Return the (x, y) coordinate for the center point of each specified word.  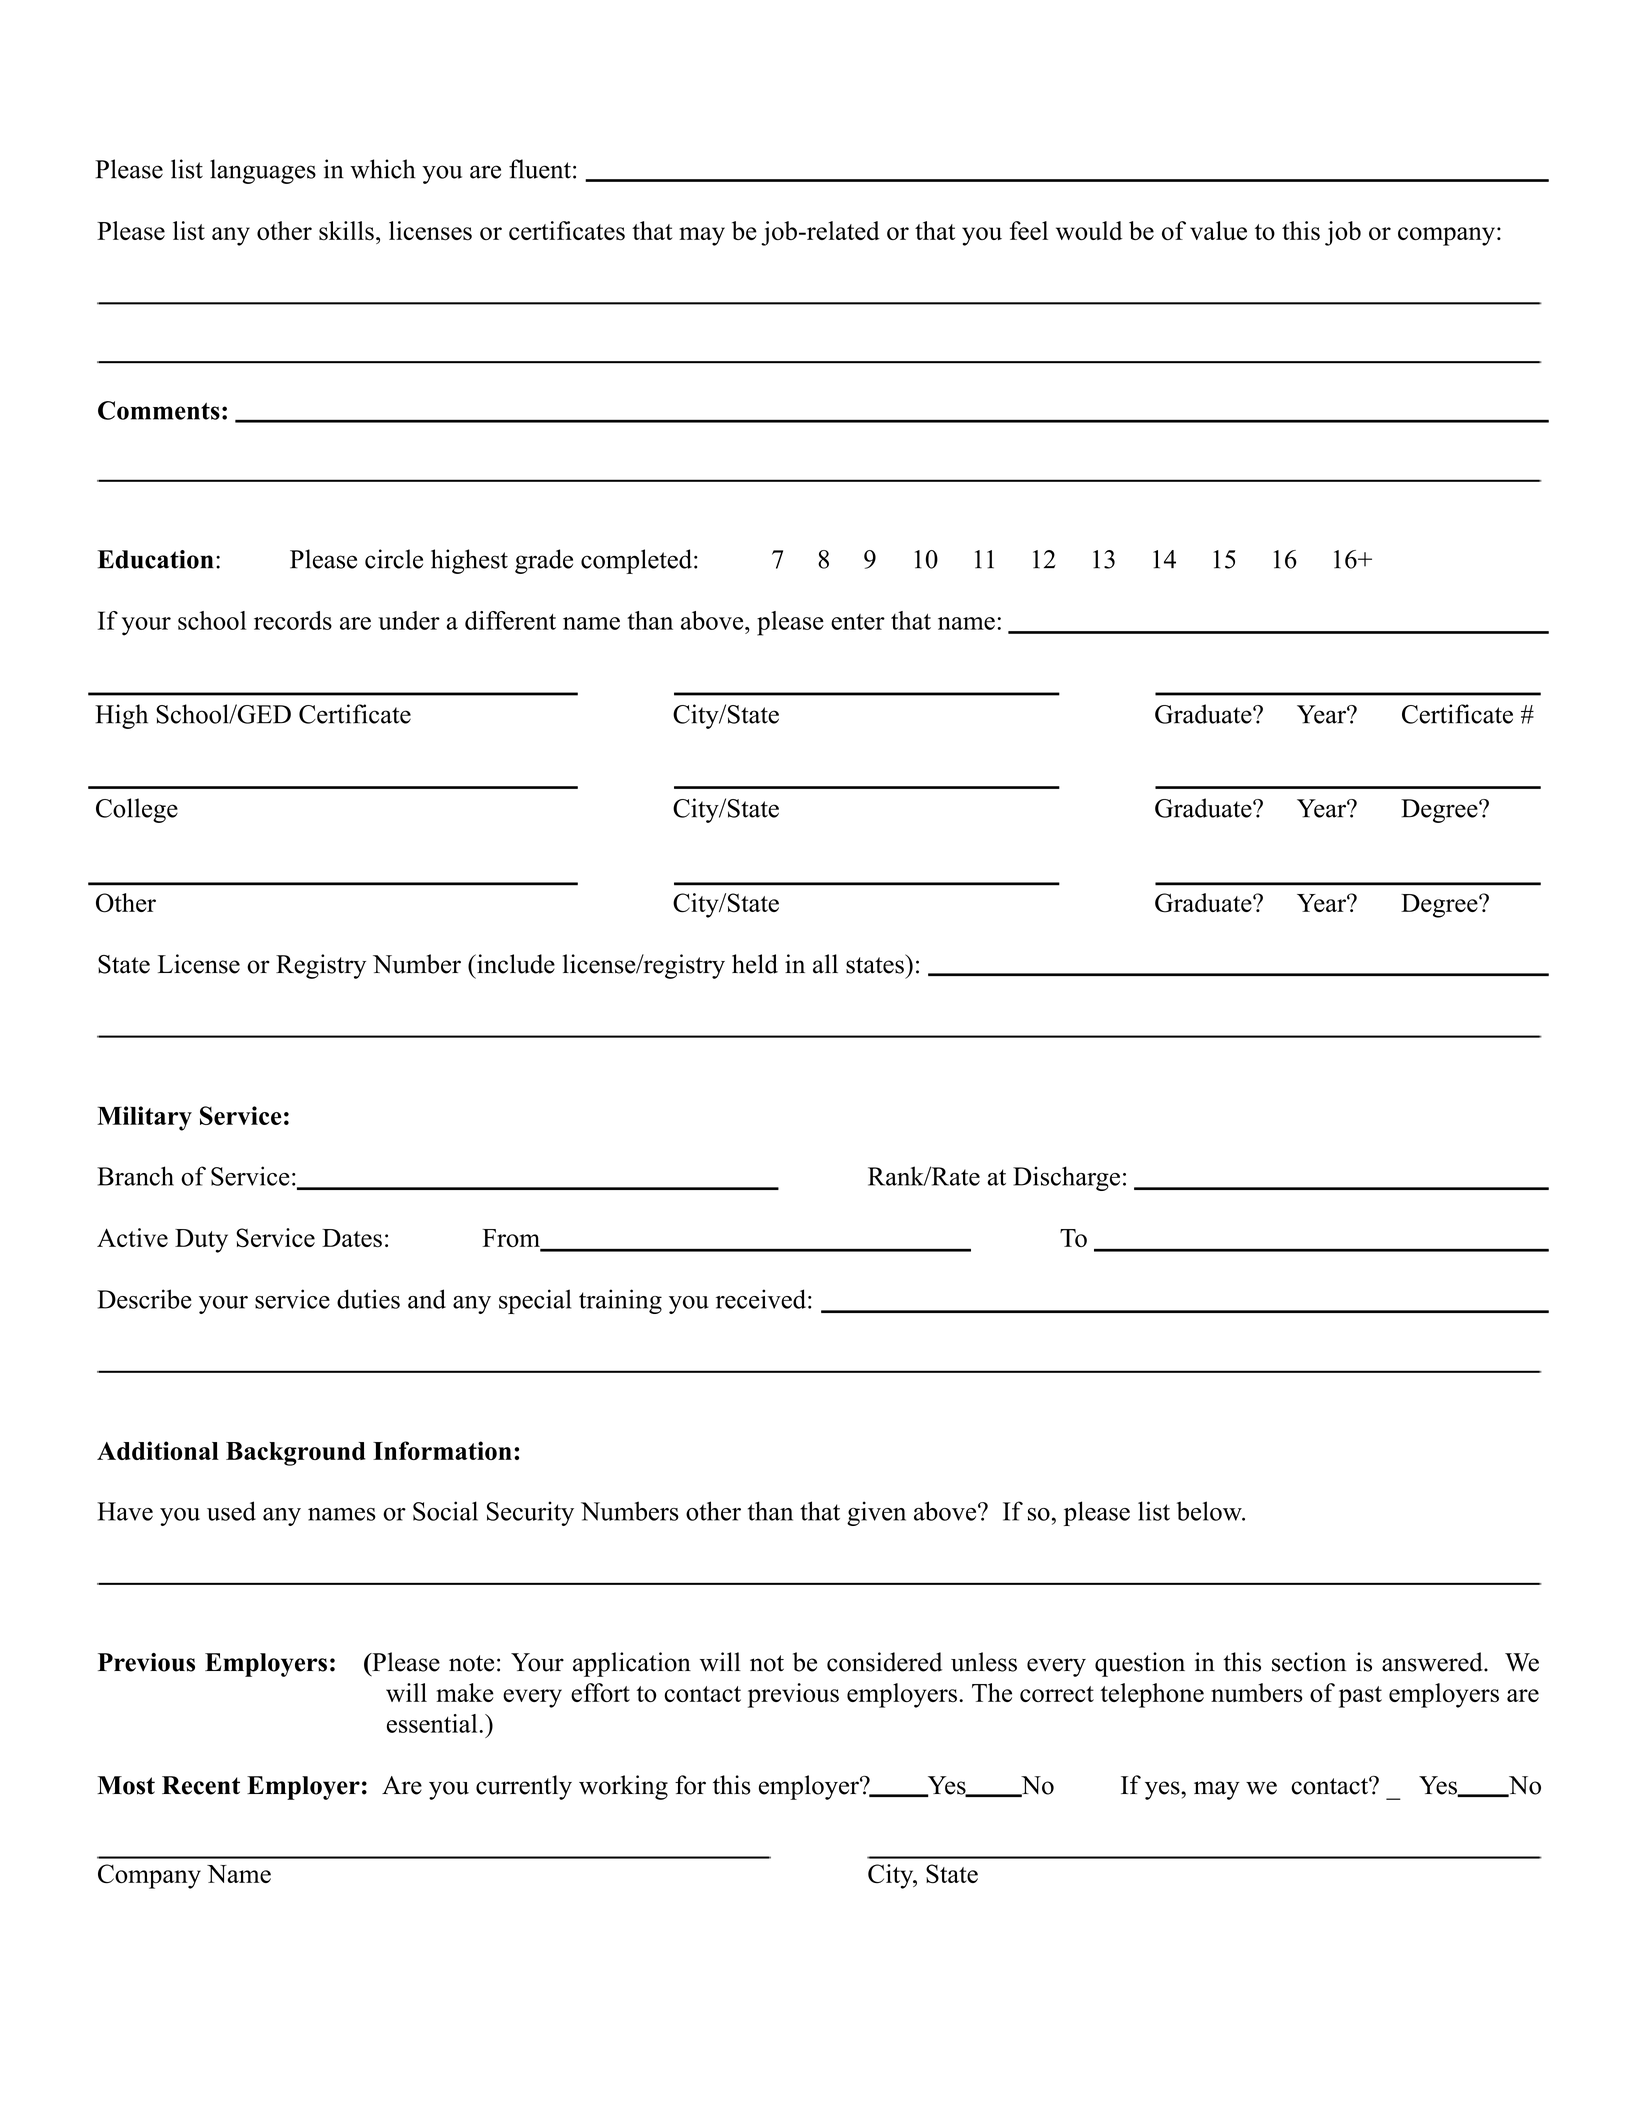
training (620, 1301)
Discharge (1066, 1178)
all (825, 964)
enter (858, 622)
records (293, 620)
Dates (352, 1238)
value (1218, 230)
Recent (201, 1785)
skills (346, 231)
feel (1029, 230)
